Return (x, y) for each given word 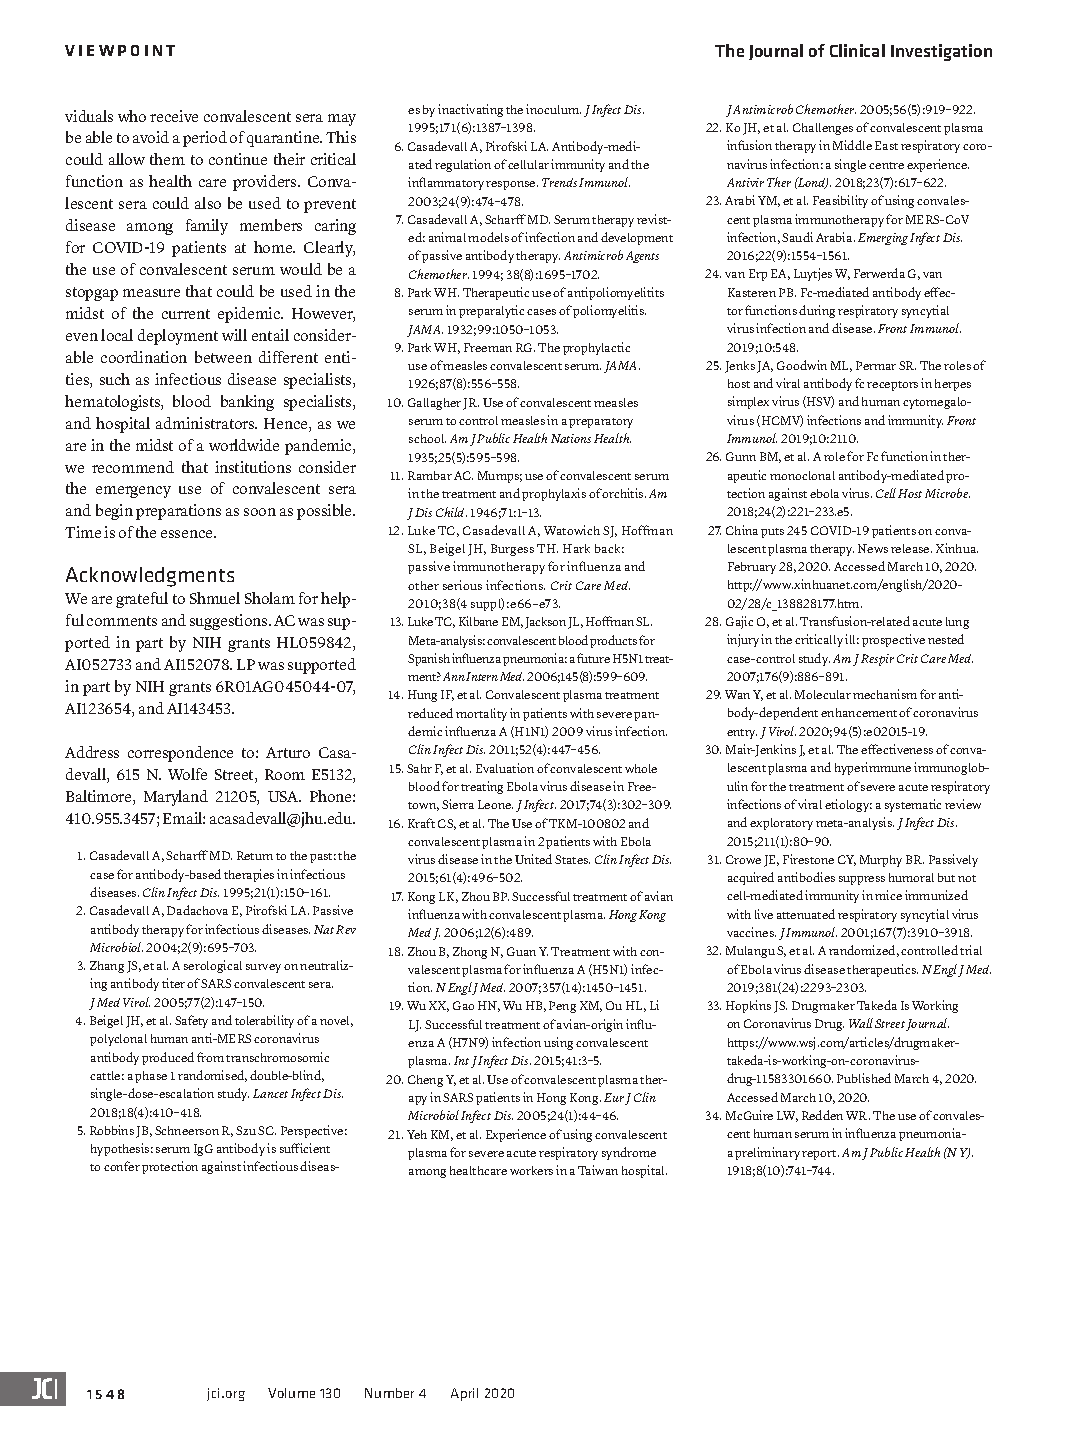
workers (531, 1170)
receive (174, 116)
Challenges (823, 129)
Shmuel (215, 598)
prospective (893, 640)
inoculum (553, 109)
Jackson (545, 623)
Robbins (112, 1130)
